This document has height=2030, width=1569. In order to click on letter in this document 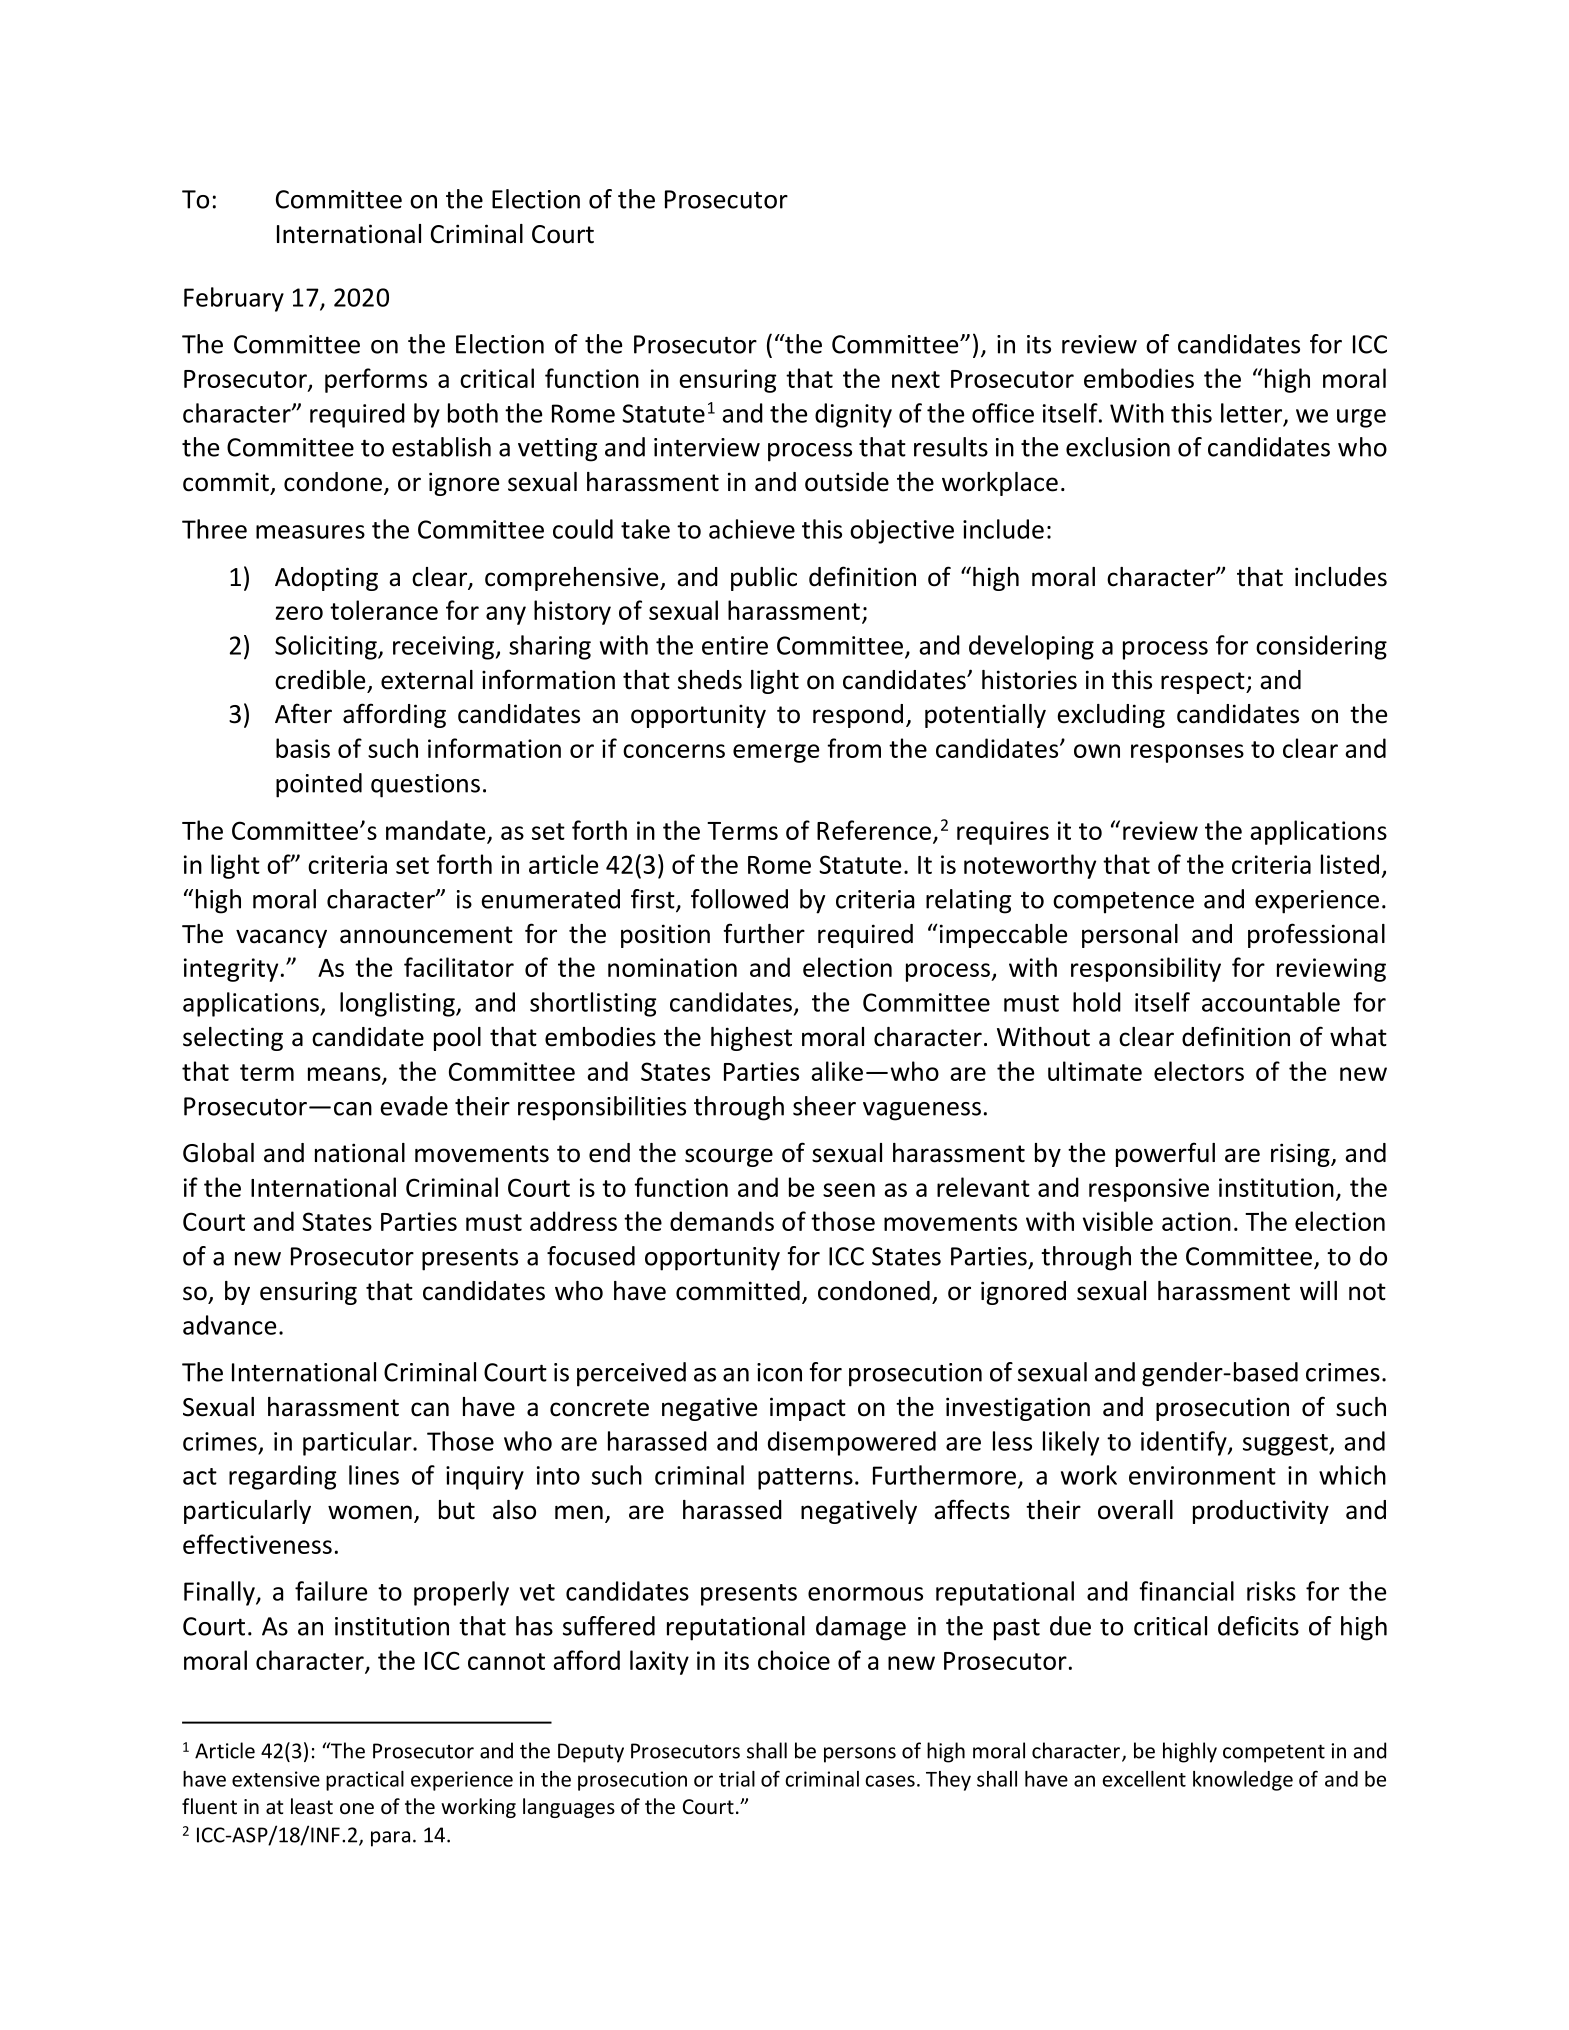, I will do `click(1253, 414)`.
